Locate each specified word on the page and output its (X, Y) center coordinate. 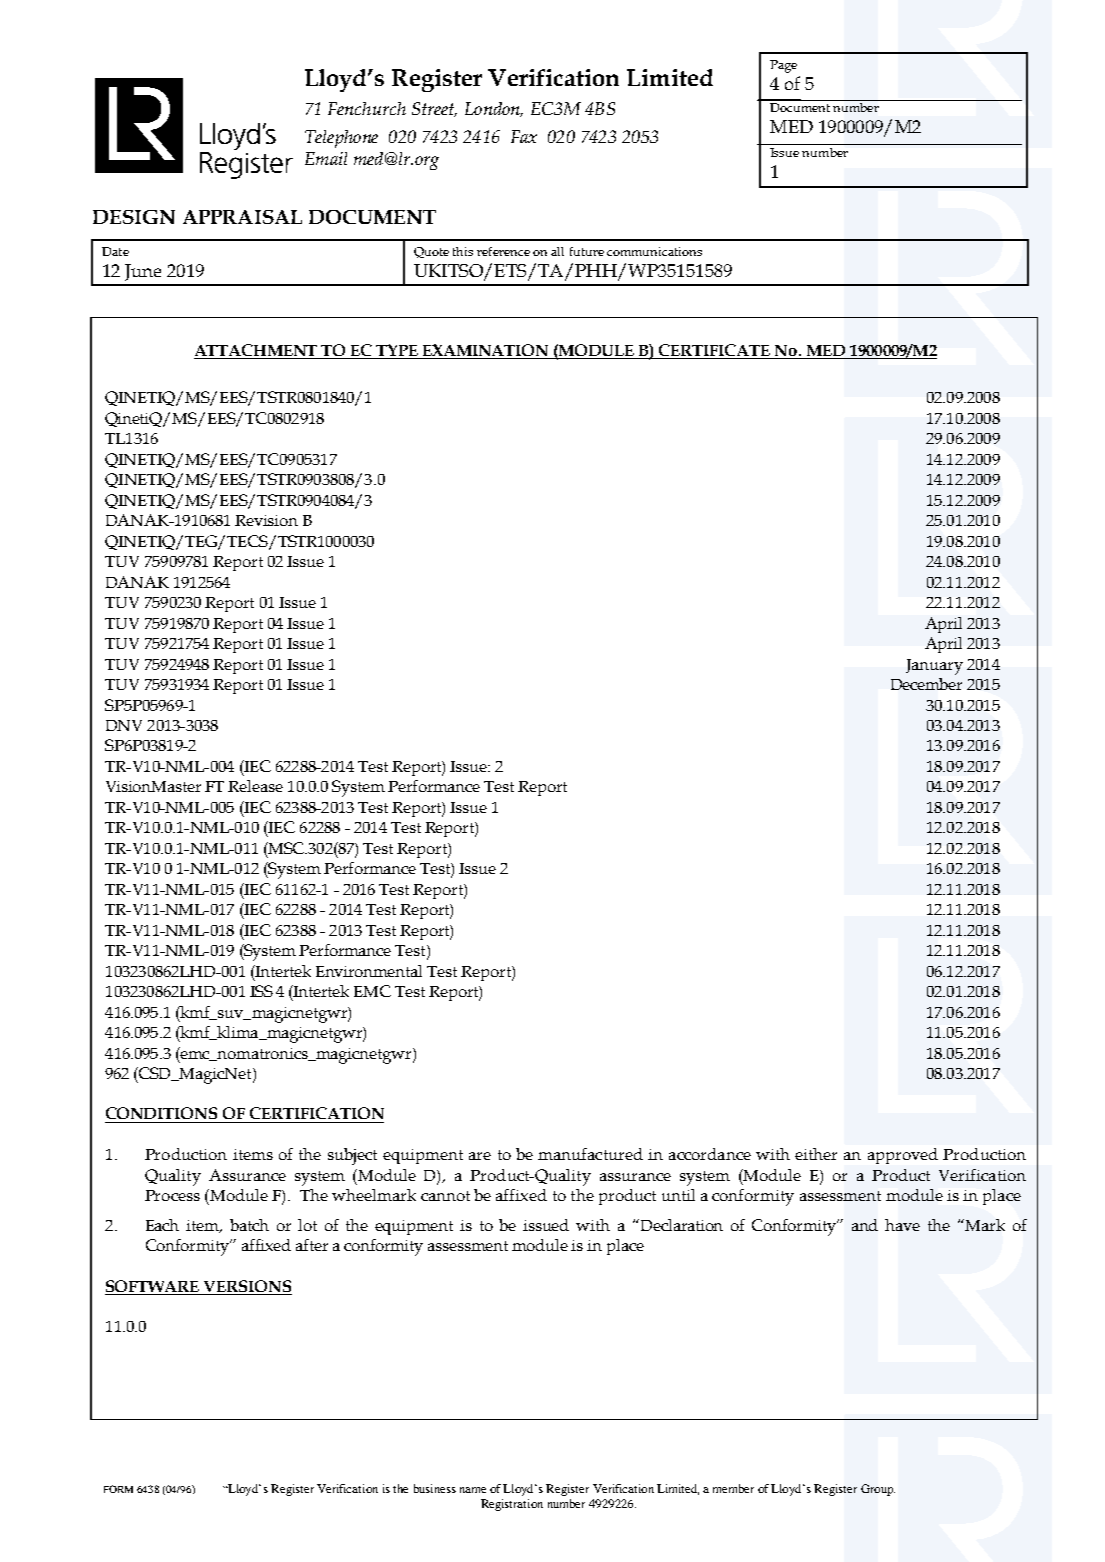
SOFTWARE (152, 1286)
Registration (512, 1505)
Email (326, 158)
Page (783, 66)
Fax (524, 136)
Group (878, 1490)
